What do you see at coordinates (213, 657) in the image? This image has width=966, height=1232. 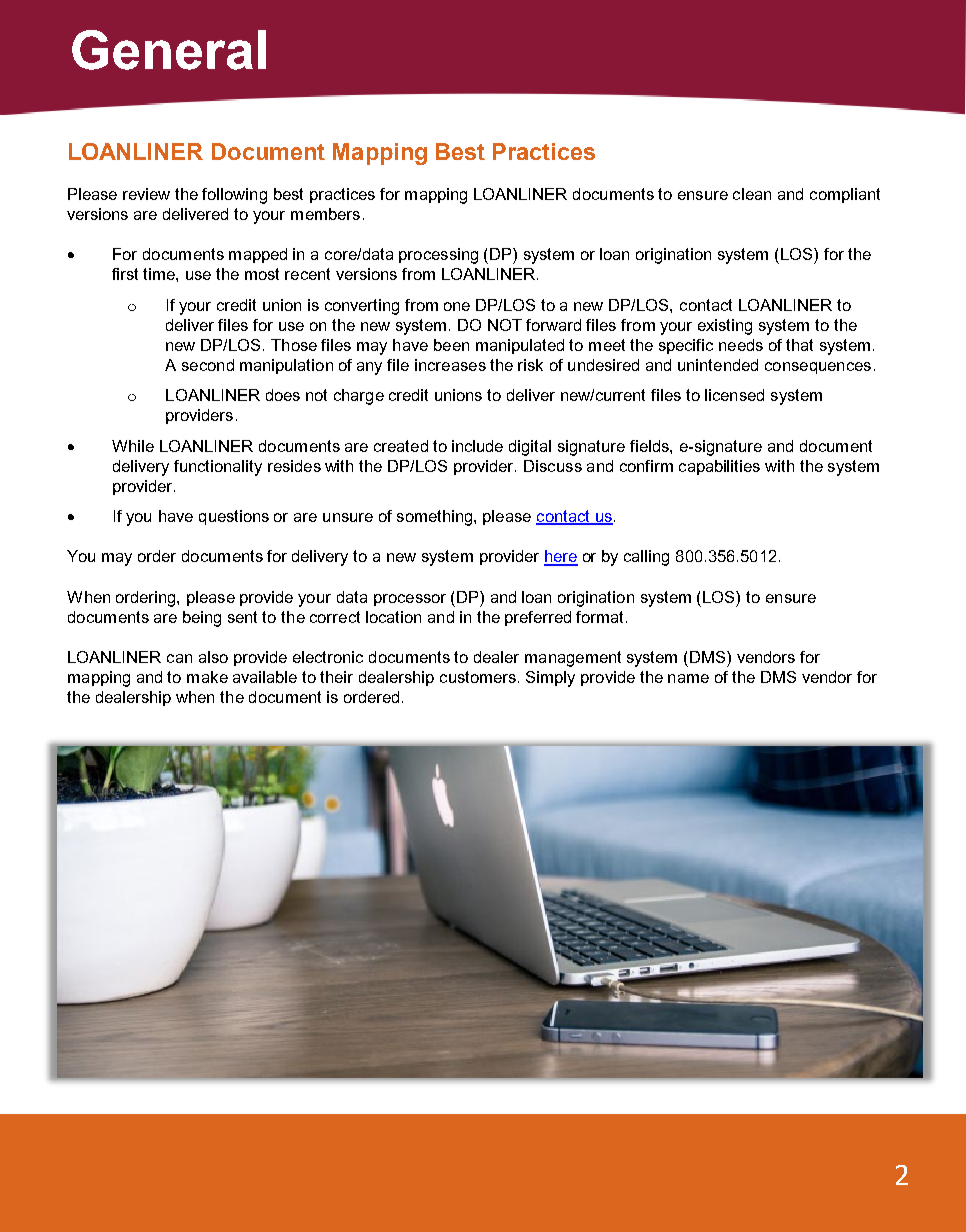 I see `also` at bounding box center [213, 657].
